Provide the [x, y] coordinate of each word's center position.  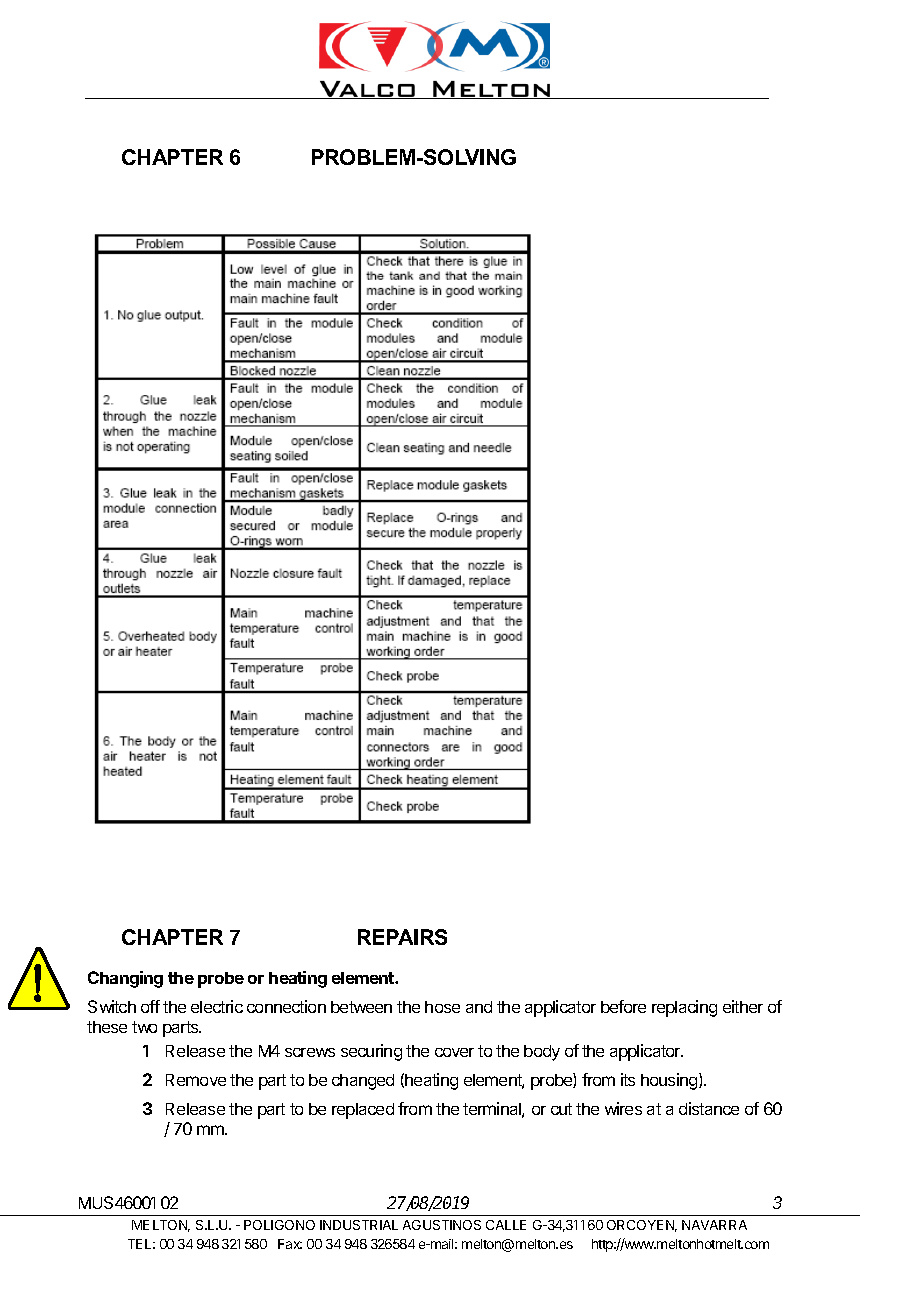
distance [709, 1108]
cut [561, 1109]
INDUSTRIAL [359, 1225]
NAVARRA [714, 1225]
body [542, 1053]
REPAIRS [402, 937]
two [144, 1027]
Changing [125, 979]
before [623, 1006]
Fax [290, 1244]
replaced [363, 1111]
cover [454, 1052]
